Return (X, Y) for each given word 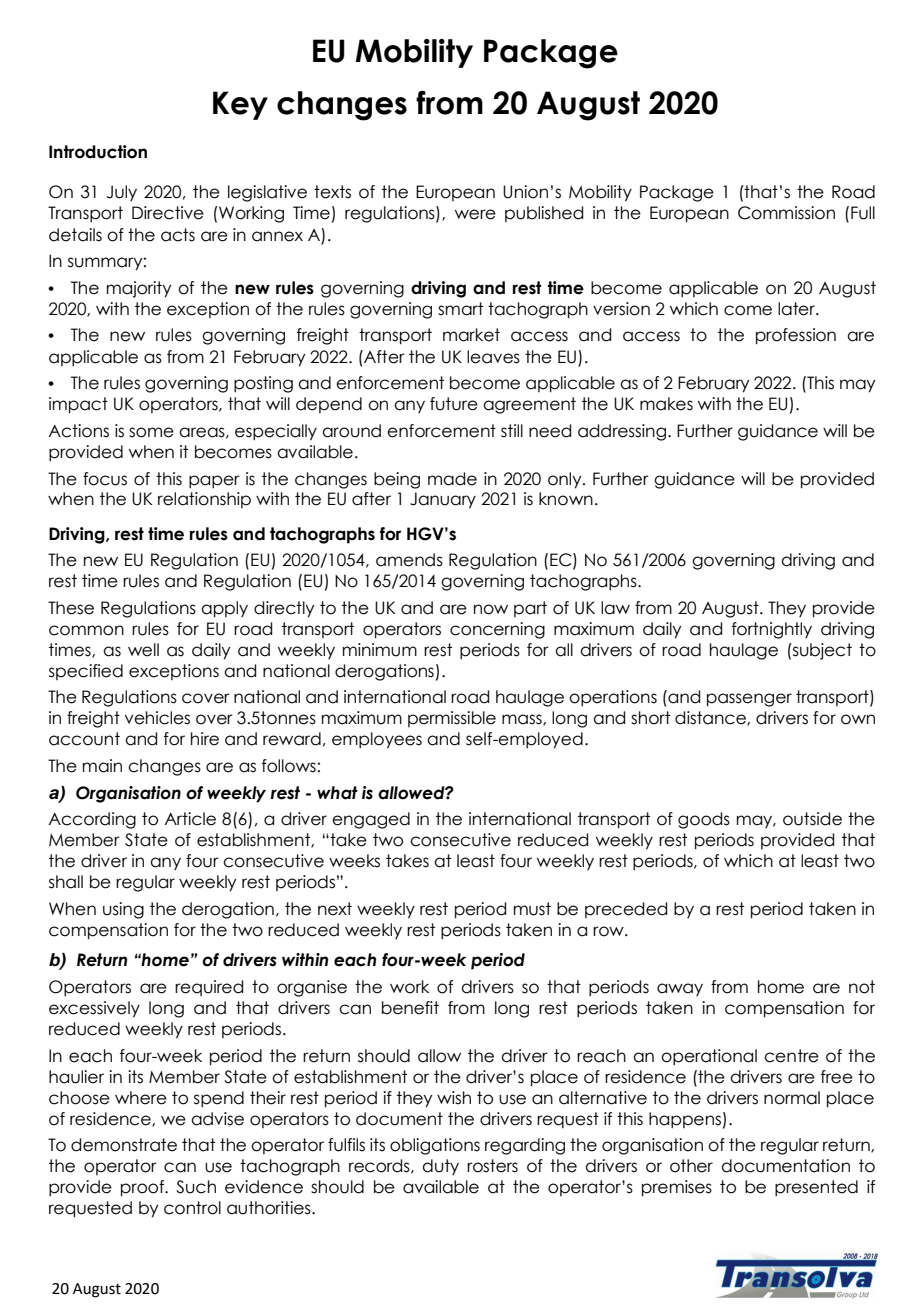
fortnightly (772, 630)
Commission (786, 213)
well (143, 650)
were (475, 214)
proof (144, 1188)
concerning (497, 630)
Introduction (98, 152)
